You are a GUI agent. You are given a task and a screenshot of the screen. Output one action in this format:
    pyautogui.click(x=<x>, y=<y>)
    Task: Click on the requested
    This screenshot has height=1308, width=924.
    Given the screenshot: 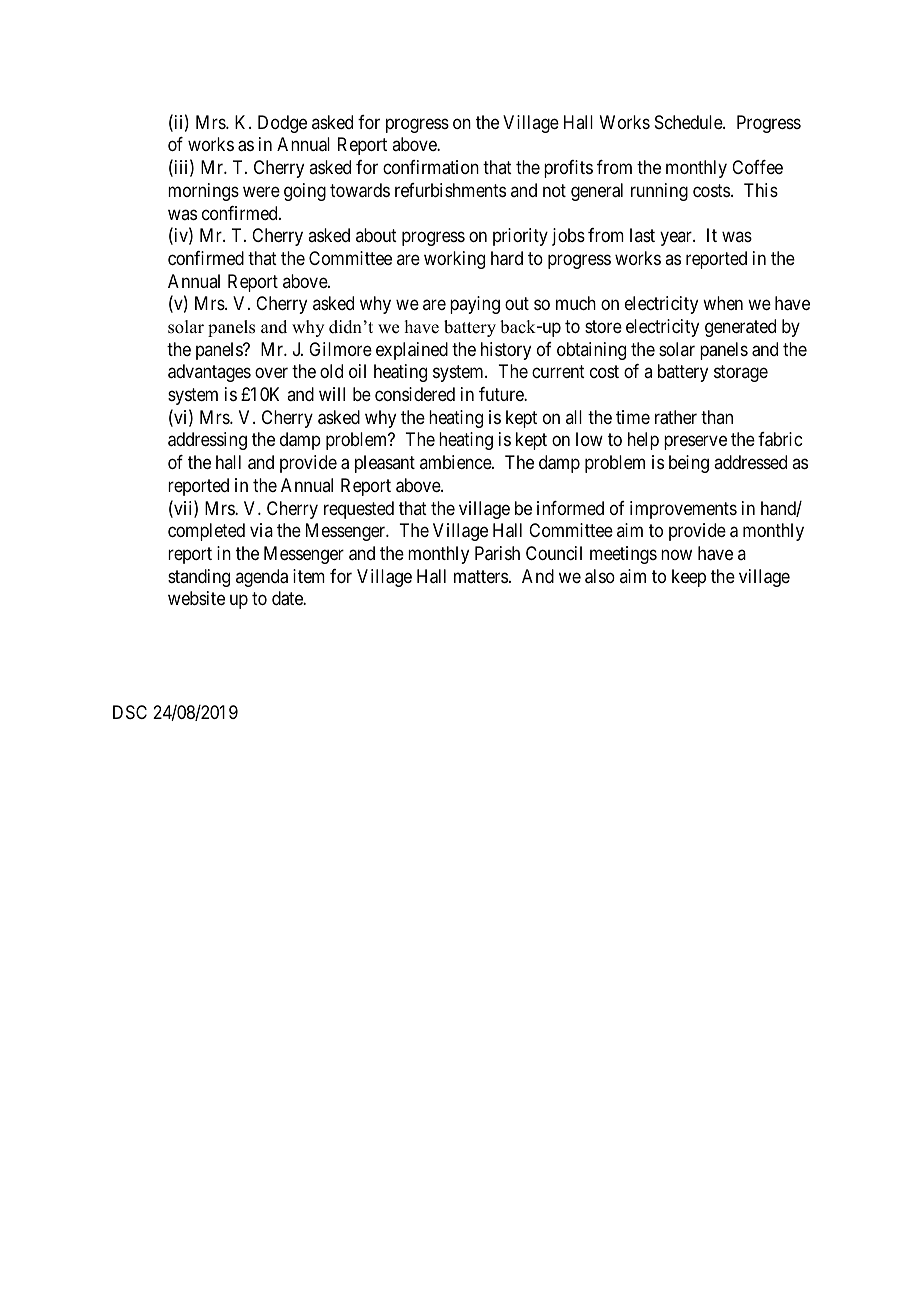 What is the action you would take?
    pyautogui.click(x=359, y=510)
